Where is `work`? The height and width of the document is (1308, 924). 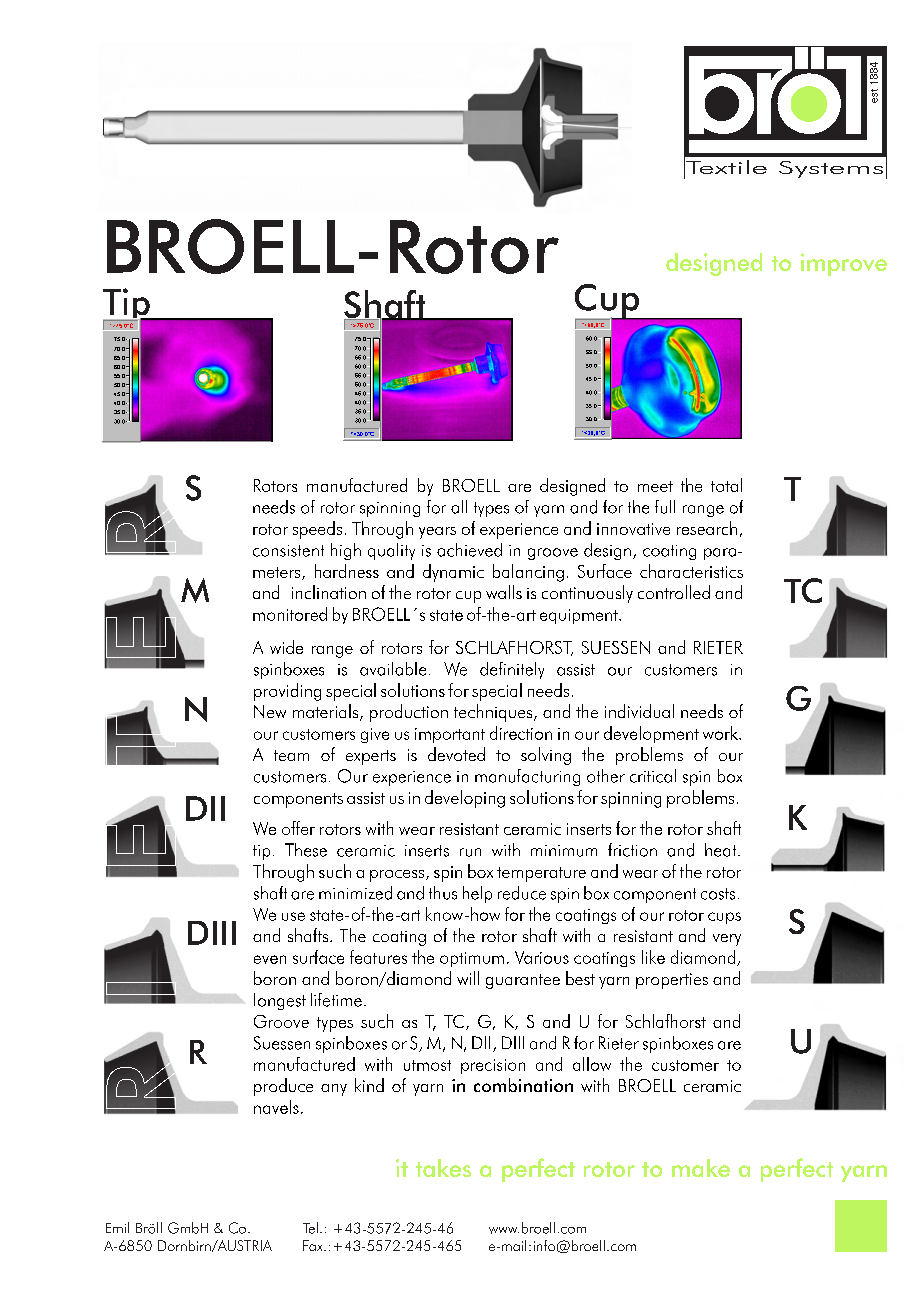
work is located at coordinates (721, 733).
